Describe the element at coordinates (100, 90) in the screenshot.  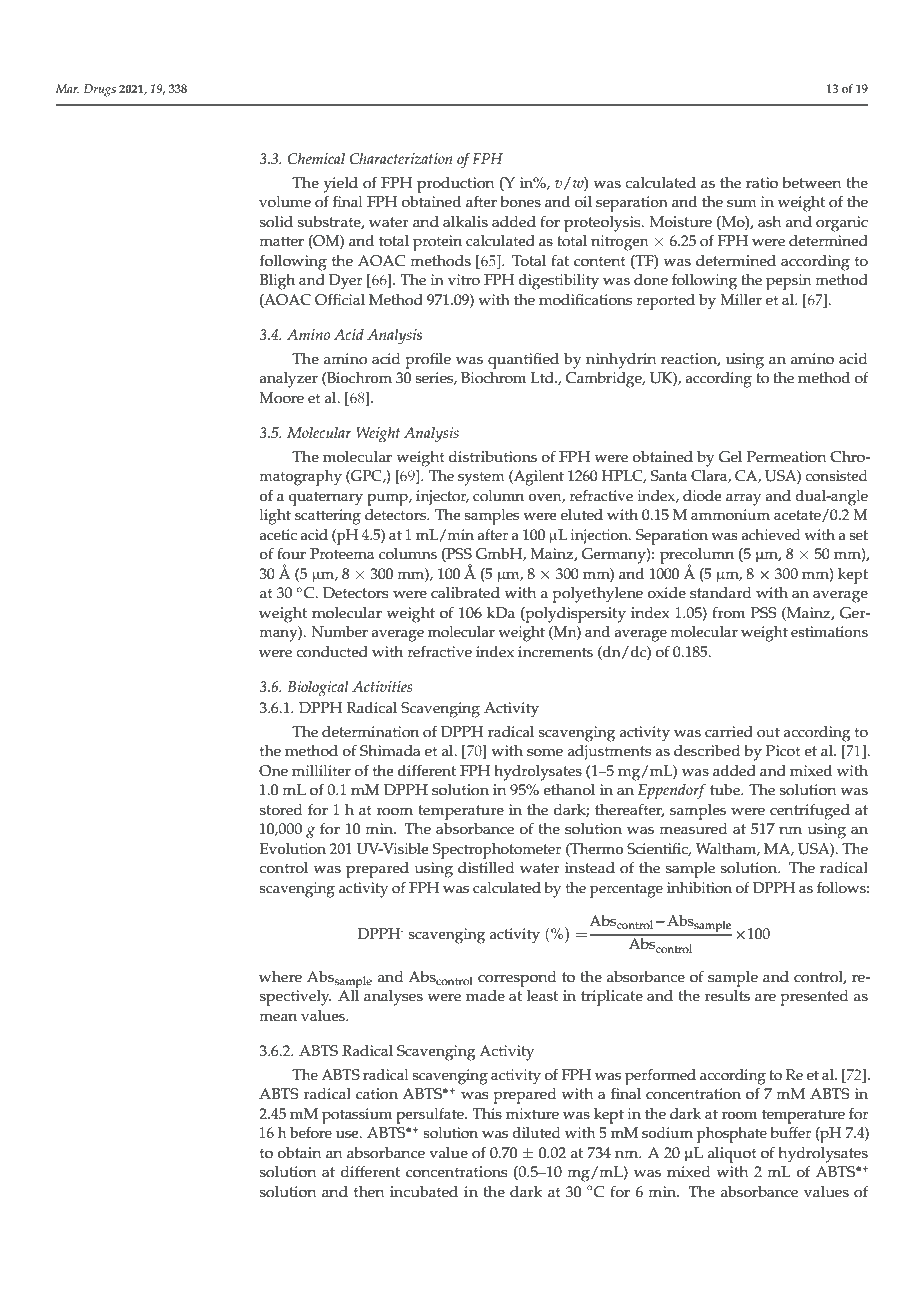
I see `Drugs` at that location.
